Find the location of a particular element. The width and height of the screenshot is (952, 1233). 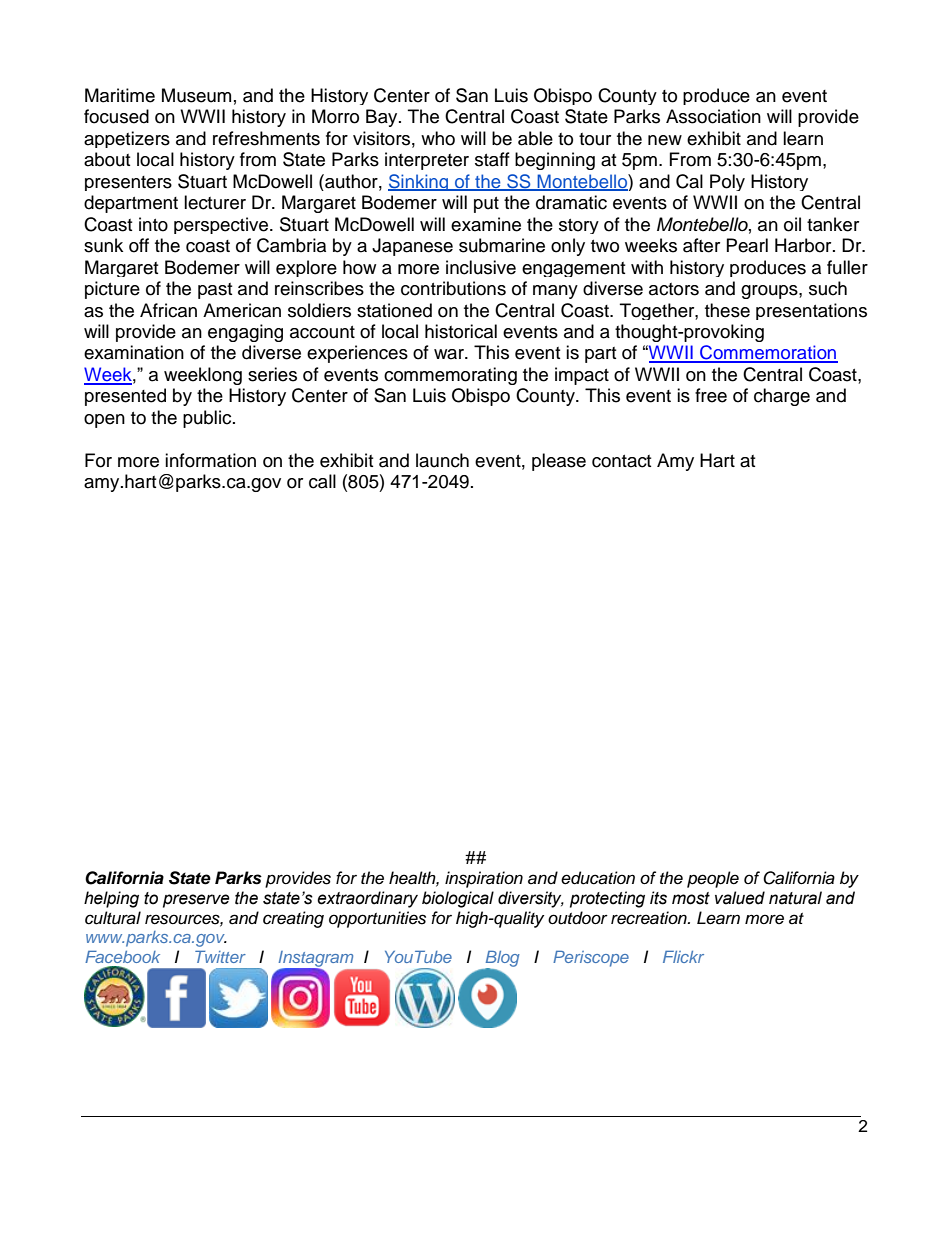

Association is located at coordinates (713, 116).
